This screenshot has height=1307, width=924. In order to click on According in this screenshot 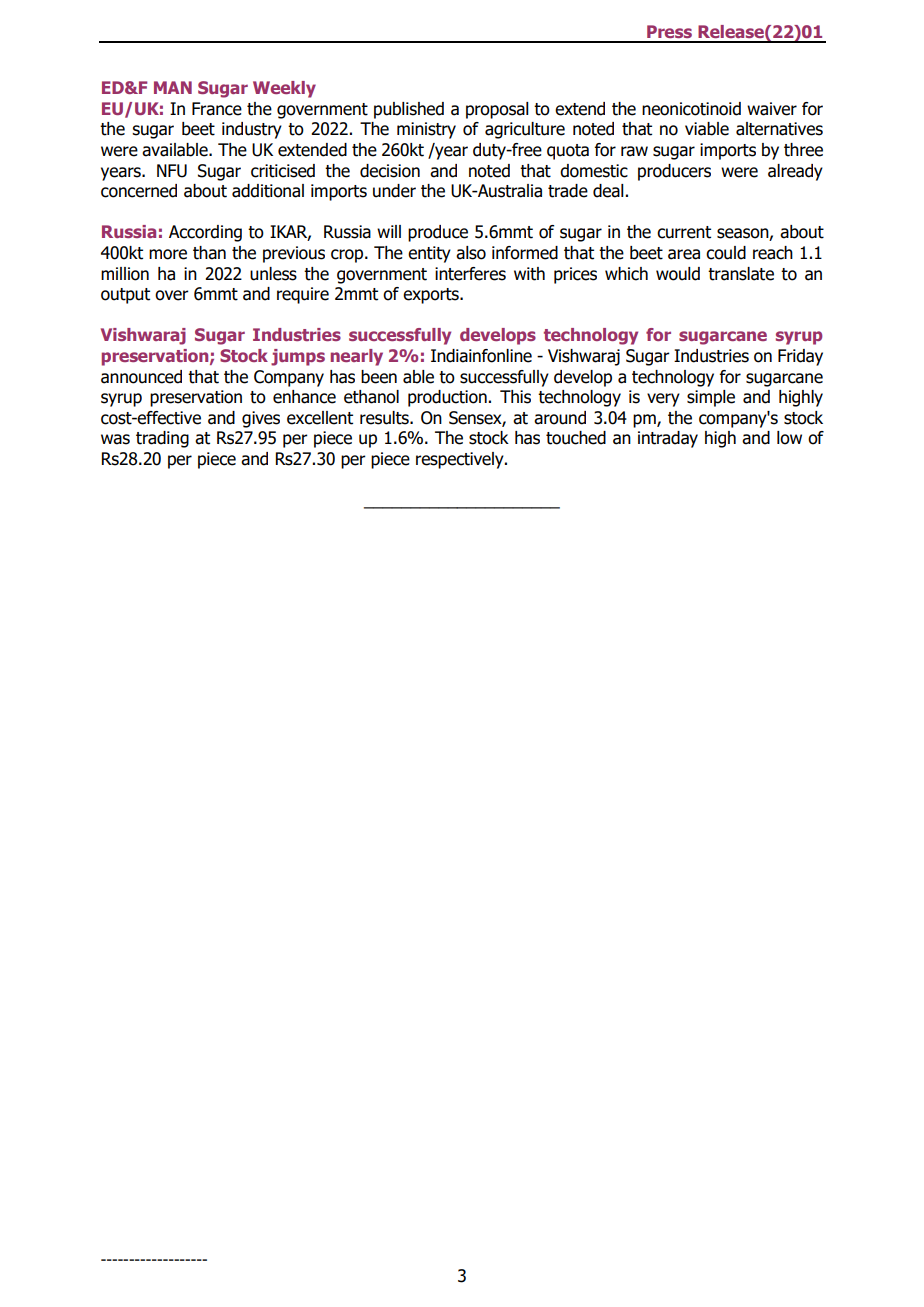, I will do `click(205, 233)`.
